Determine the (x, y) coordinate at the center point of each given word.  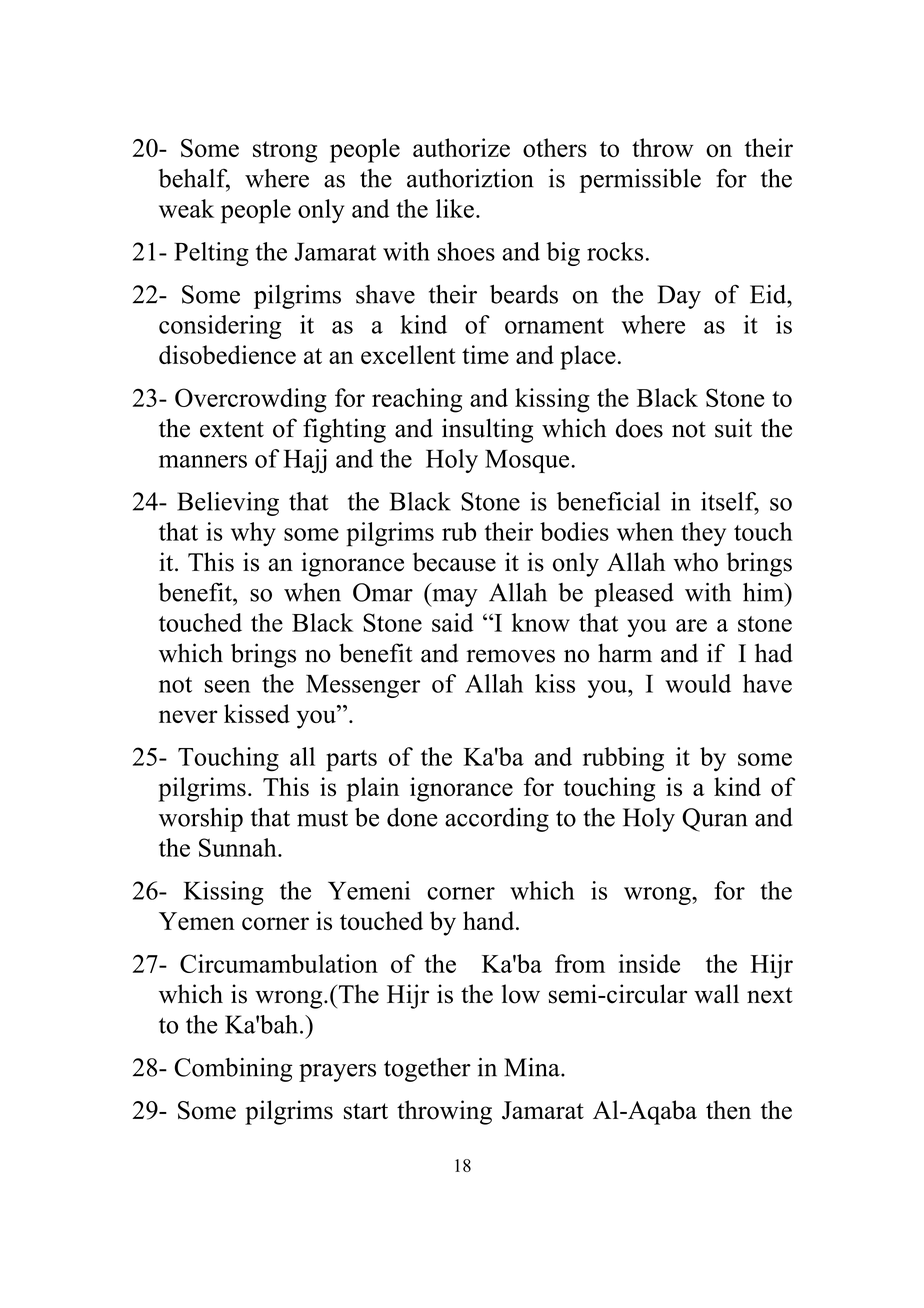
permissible (640, 181)
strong (285, 152)
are (691, 625)
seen (227, 686)
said (452, 622)
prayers (337, 1073)
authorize (461, 147)
